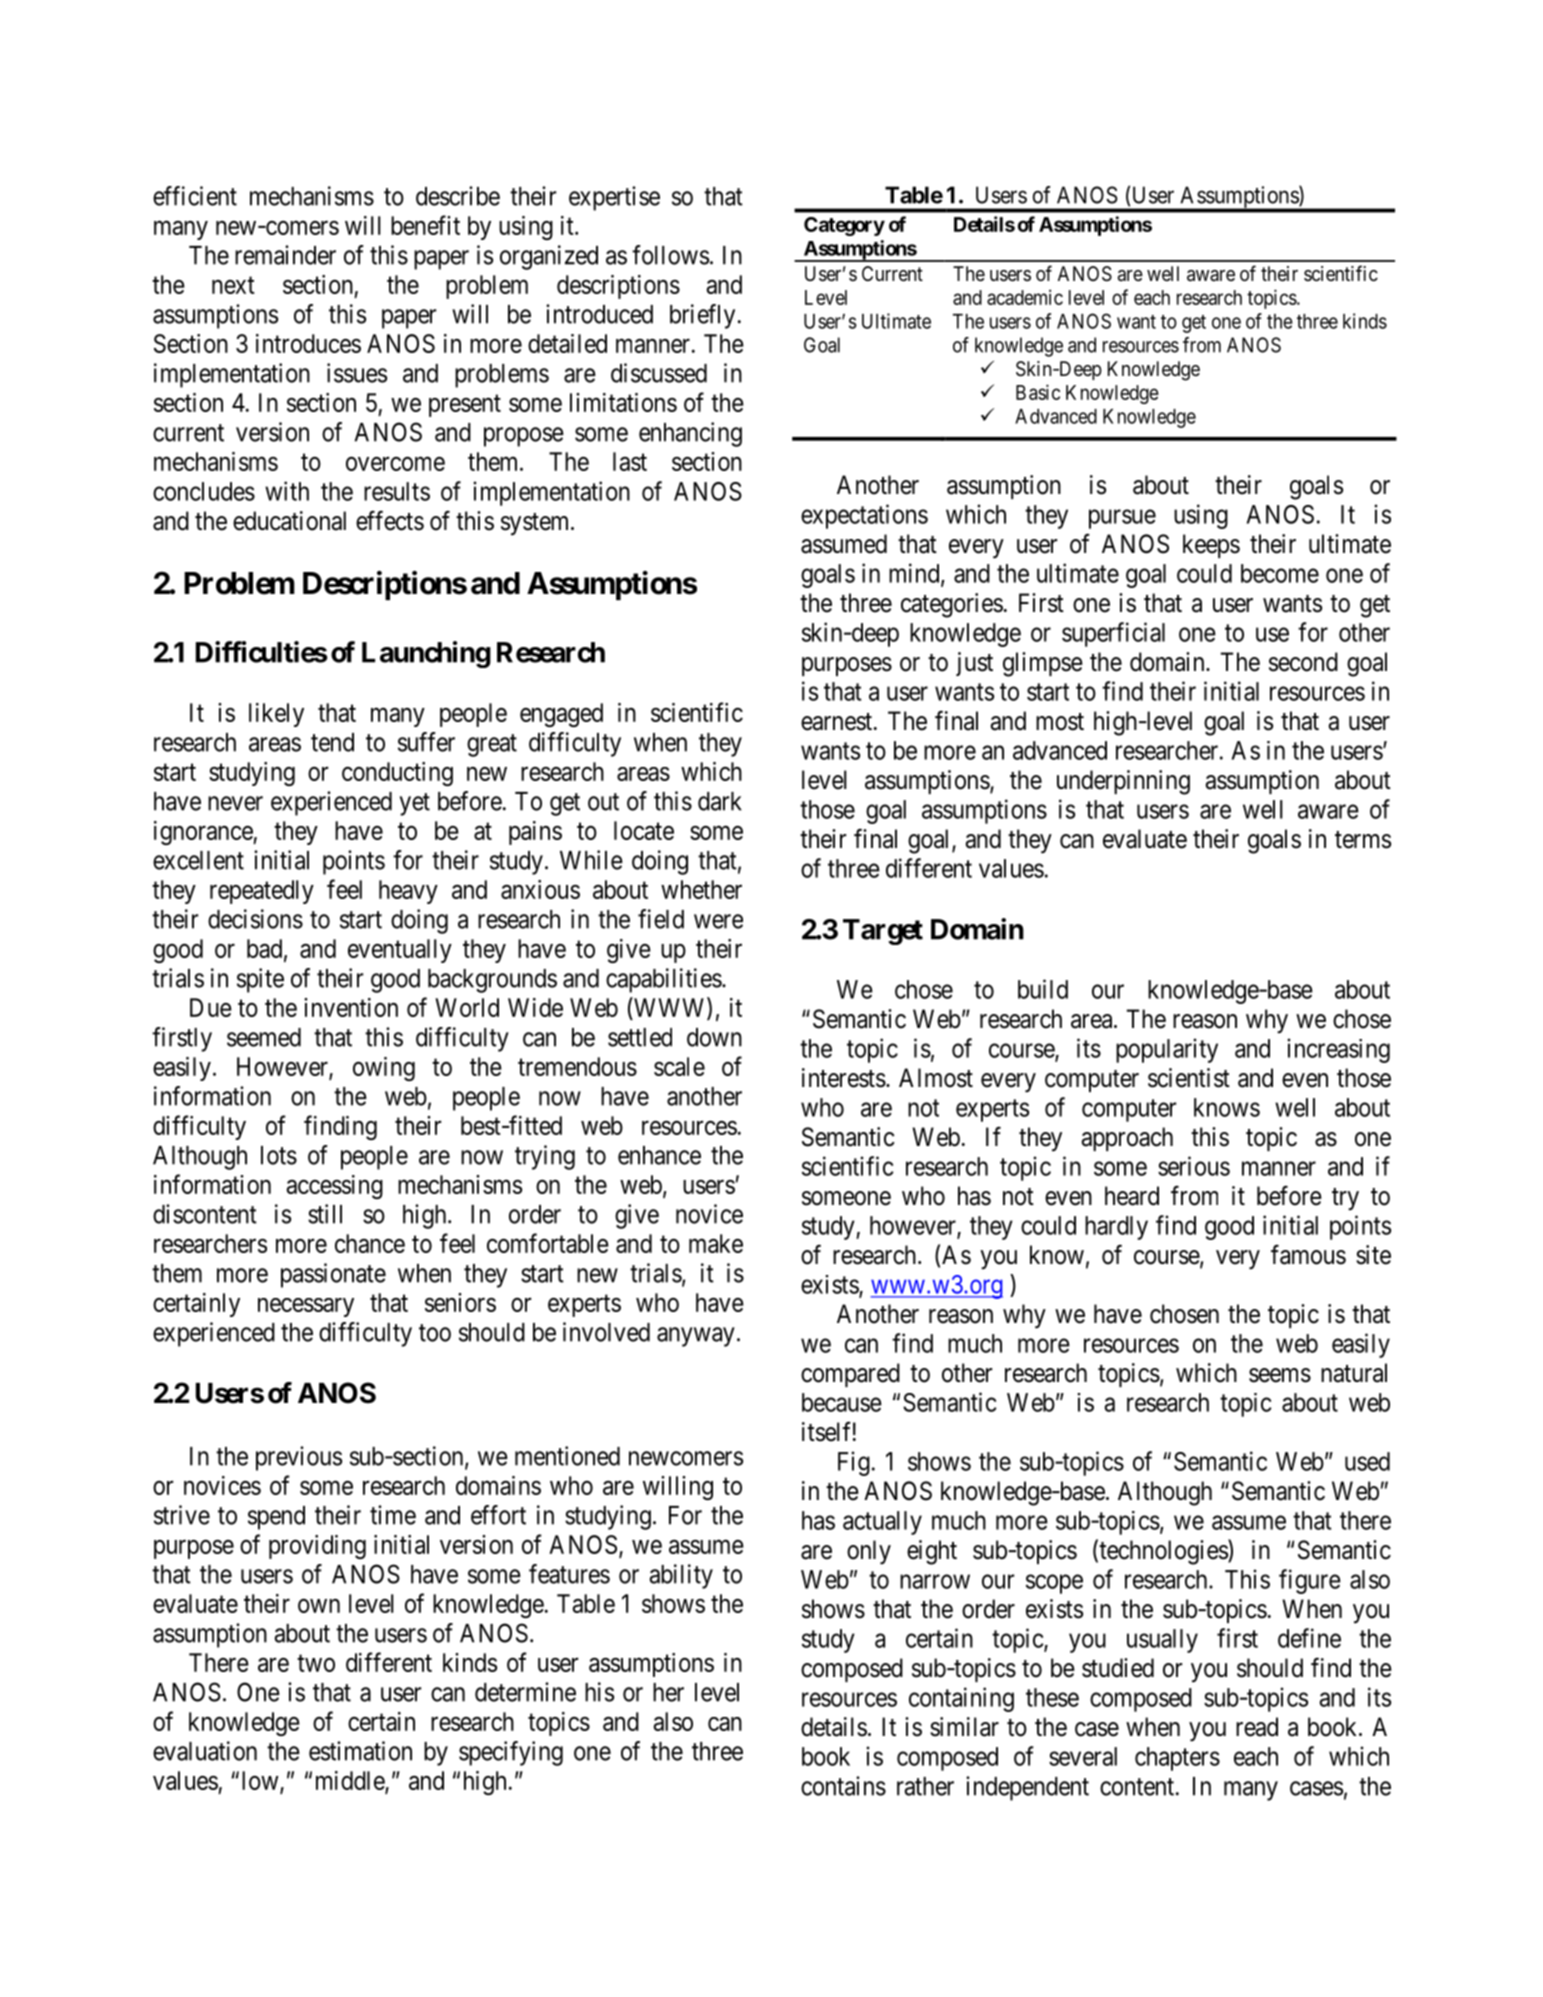  I want to click on earnest, so click(838, 722).
